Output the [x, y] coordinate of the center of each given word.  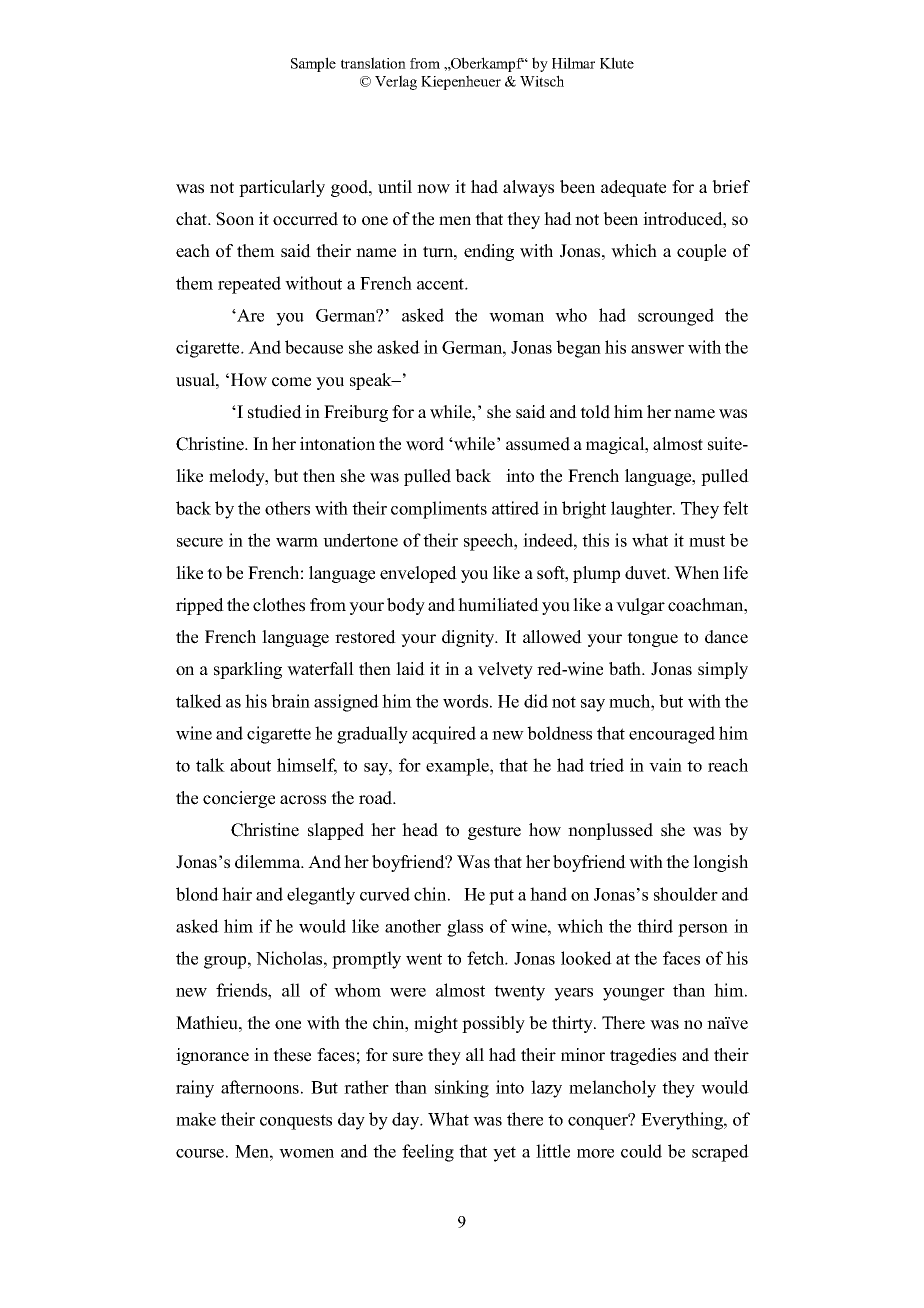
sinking [462, 1089]
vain [665, 765]
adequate [633, 188]
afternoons [260, 1087]
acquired [444, 735]
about [250, 765]
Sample [313, 64]
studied [275, 412]
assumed [538, 444]
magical [616, 445]
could [641, 1151]
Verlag [396, 82]
